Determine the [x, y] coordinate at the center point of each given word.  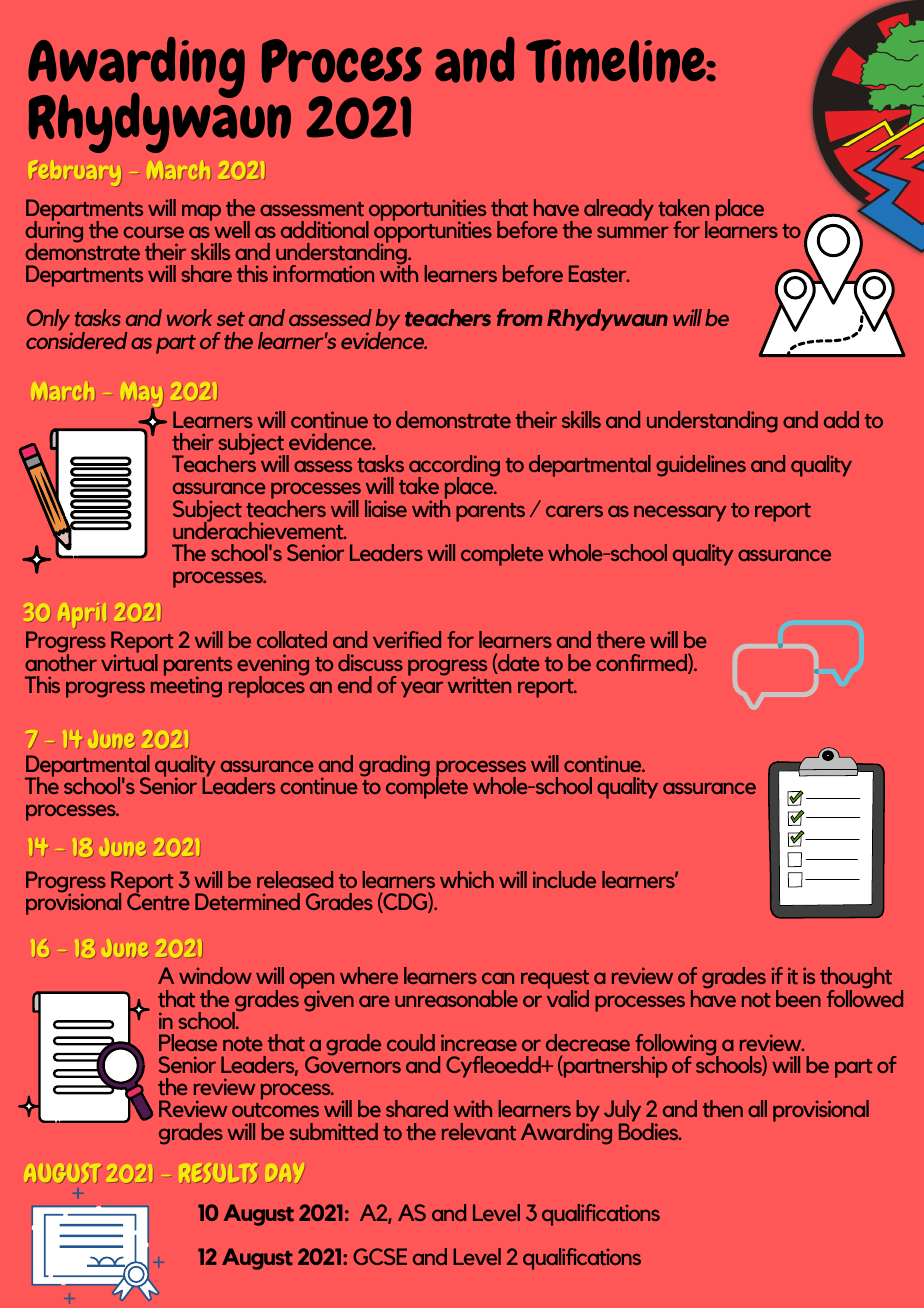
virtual [129, 661]
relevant [479, 1131]
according [454, 467]
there [621, 640]
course [153, 232]
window [215, 975]
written [478, 684]
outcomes [275, 1110]
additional [325, 230]
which [467, 879]
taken [683, 208]
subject [251, 445]
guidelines [701, 466]
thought [856, 979]
